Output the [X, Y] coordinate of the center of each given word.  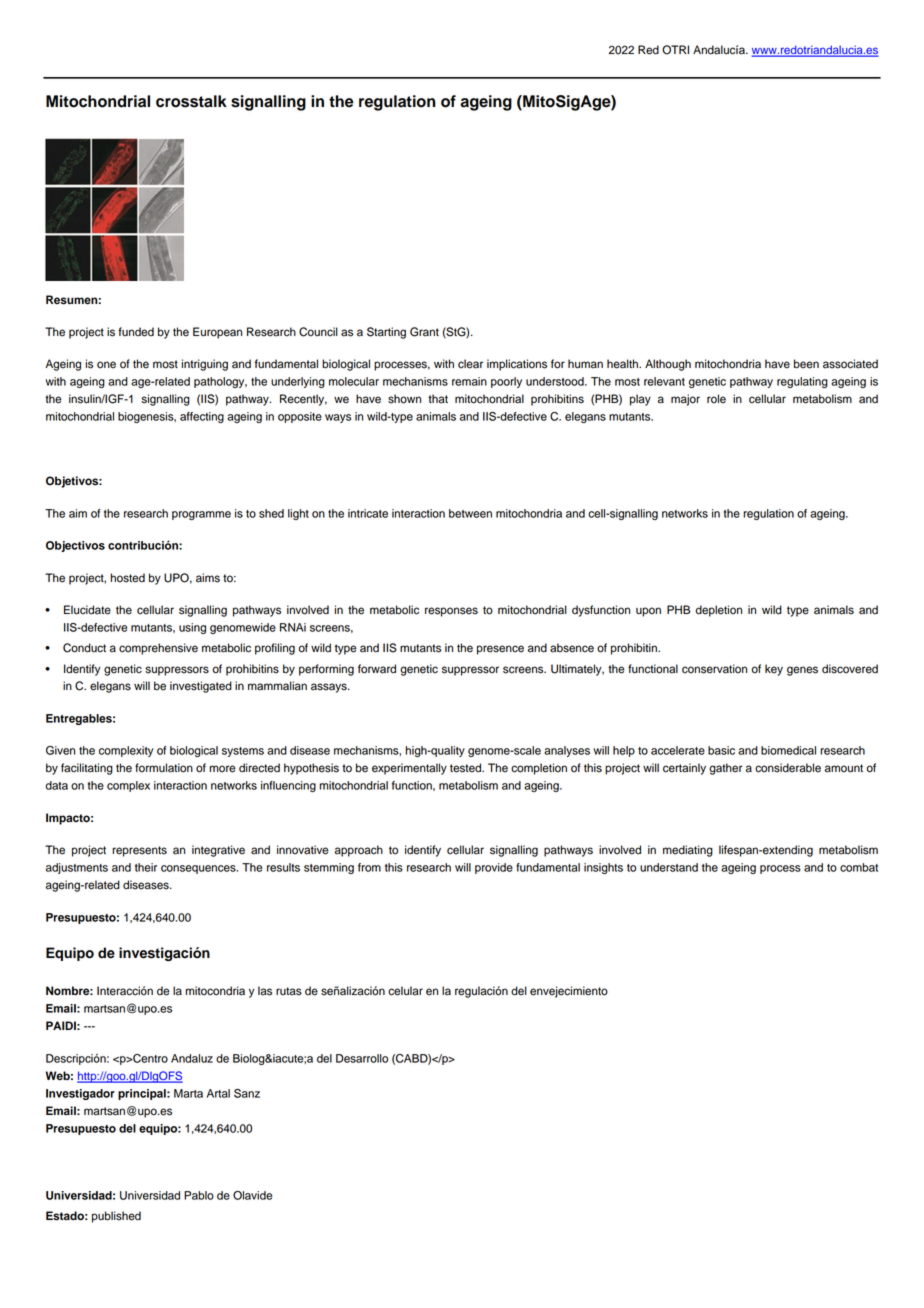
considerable [788, 768]
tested [466, 768]
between [470, 513]
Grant [424, 332]
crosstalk [191, 101]
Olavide [252, 1195]
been [806, 364]
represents [139, 851]
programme [201, 515]
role [716, 399]
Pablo [199, 1195]
